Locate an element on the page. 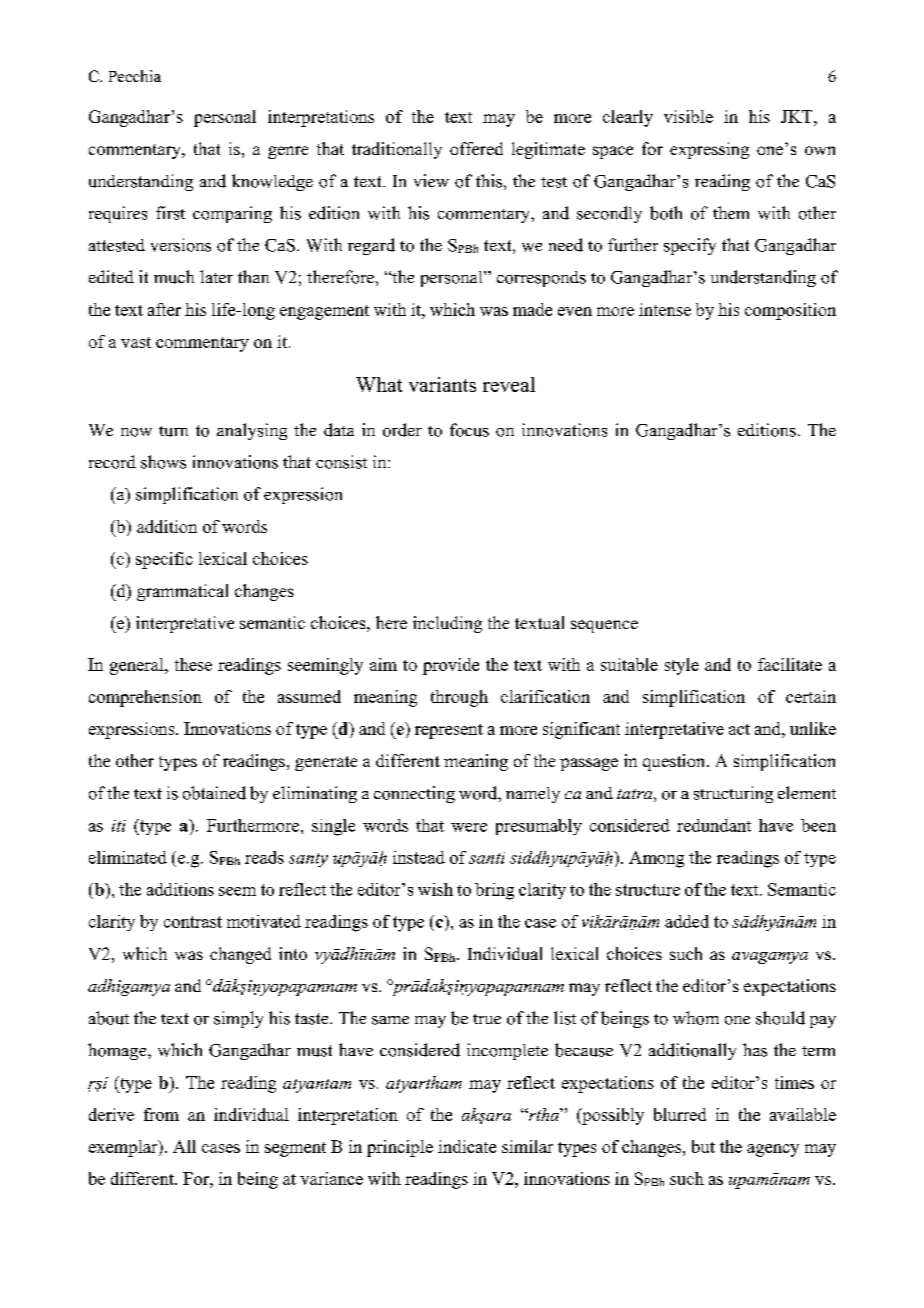 The image size is (924, 1308). variants is located at coordinates (442, 384).
